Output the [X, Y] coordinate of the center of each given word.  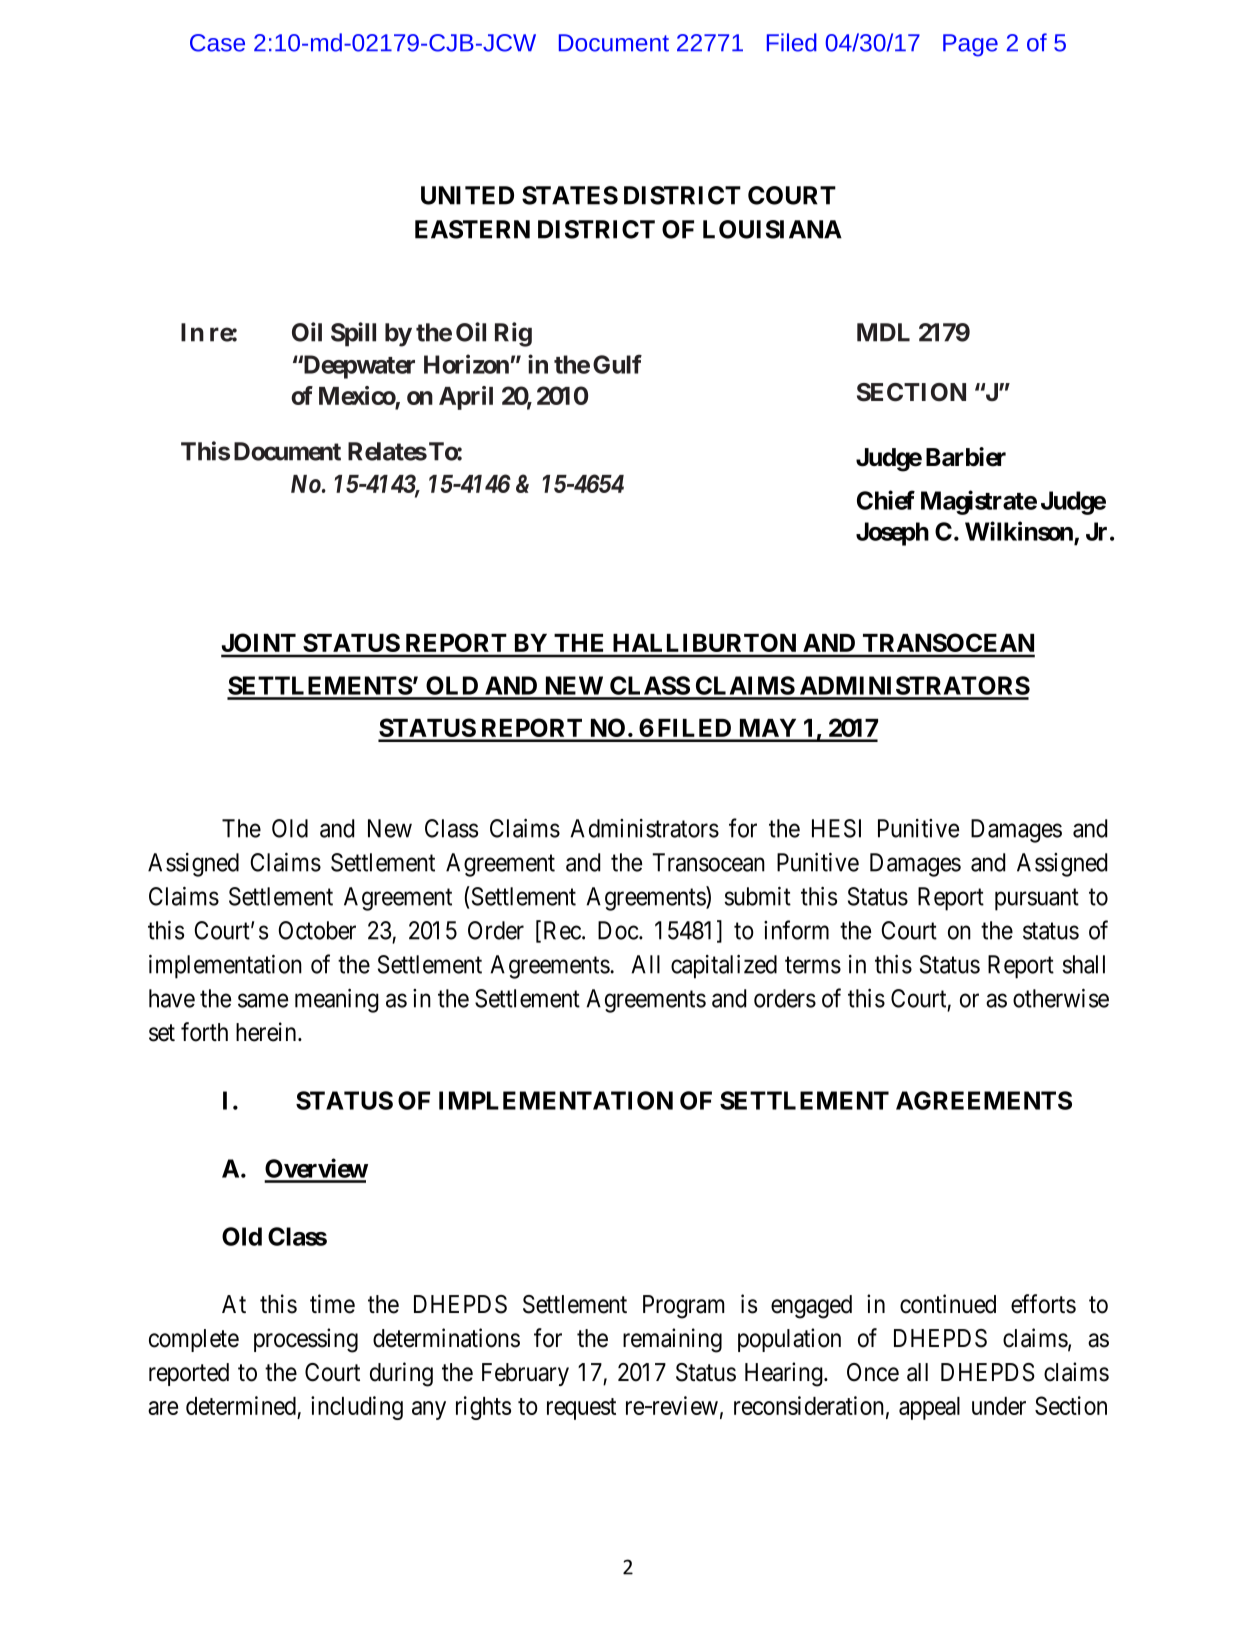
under [999, 1406]
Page [970, 45]
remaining [672, 1340]
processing [306, 1340]
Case [217, 43]
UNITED [467, 195]
